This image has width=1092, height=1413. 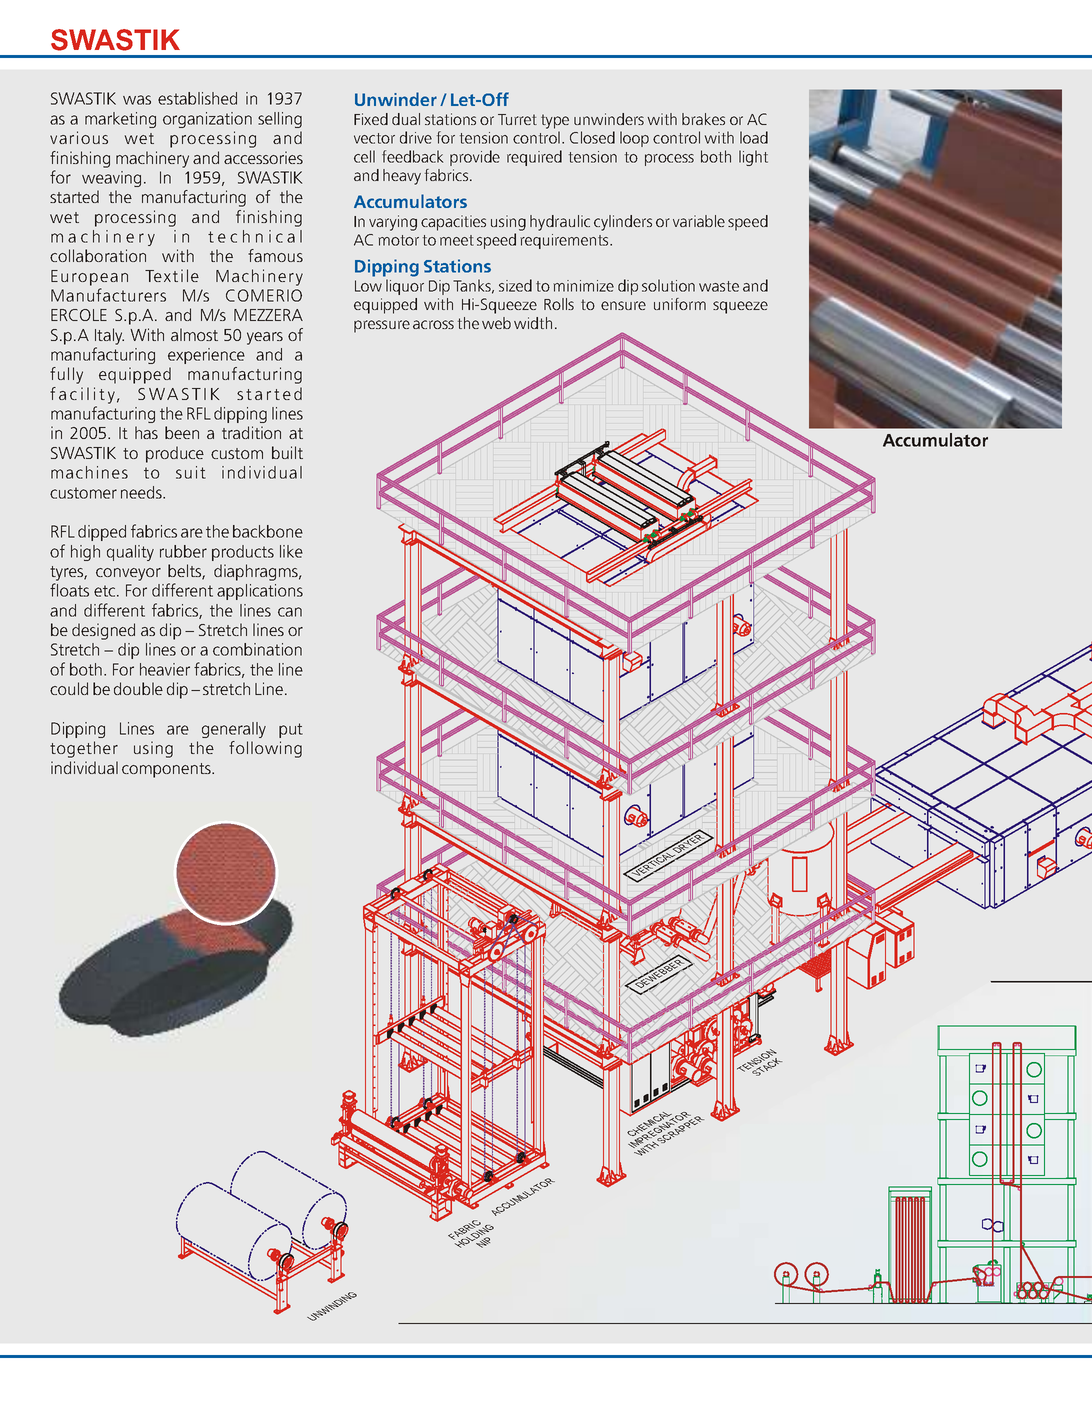 I want to click on marketing, so click(x=120, y=120).
